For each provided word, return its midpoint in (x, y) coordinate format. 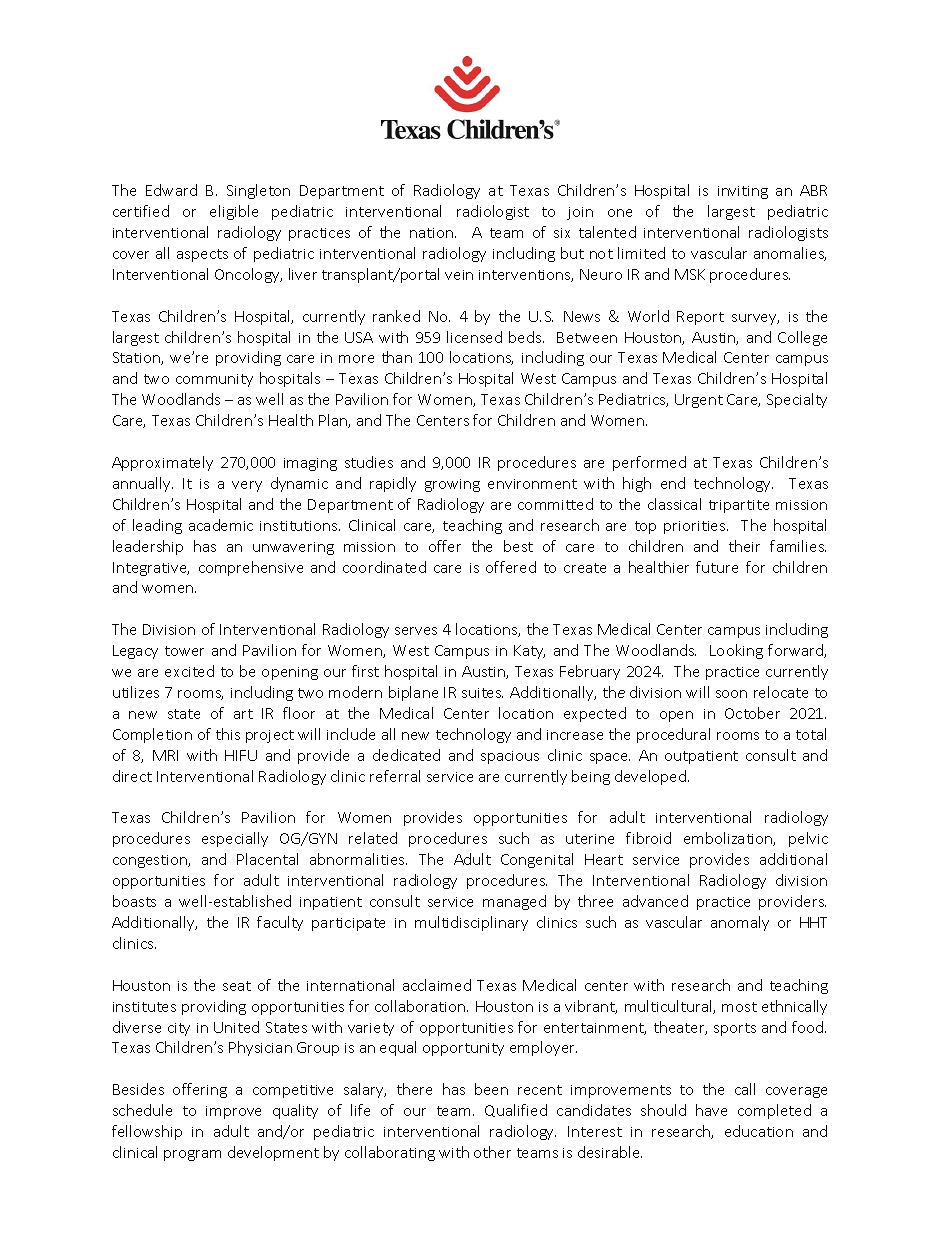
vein (459, 275)
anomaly (740, 923)
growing (452, 485)
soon (731, 694)
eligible (234, 212)
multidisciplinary (471, 923)
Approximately (162, 463)
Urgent (699, 401)
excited (189, 671)
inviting (743, 192)
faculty (280, 923)
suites (482, 693)
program (192, 1155)
